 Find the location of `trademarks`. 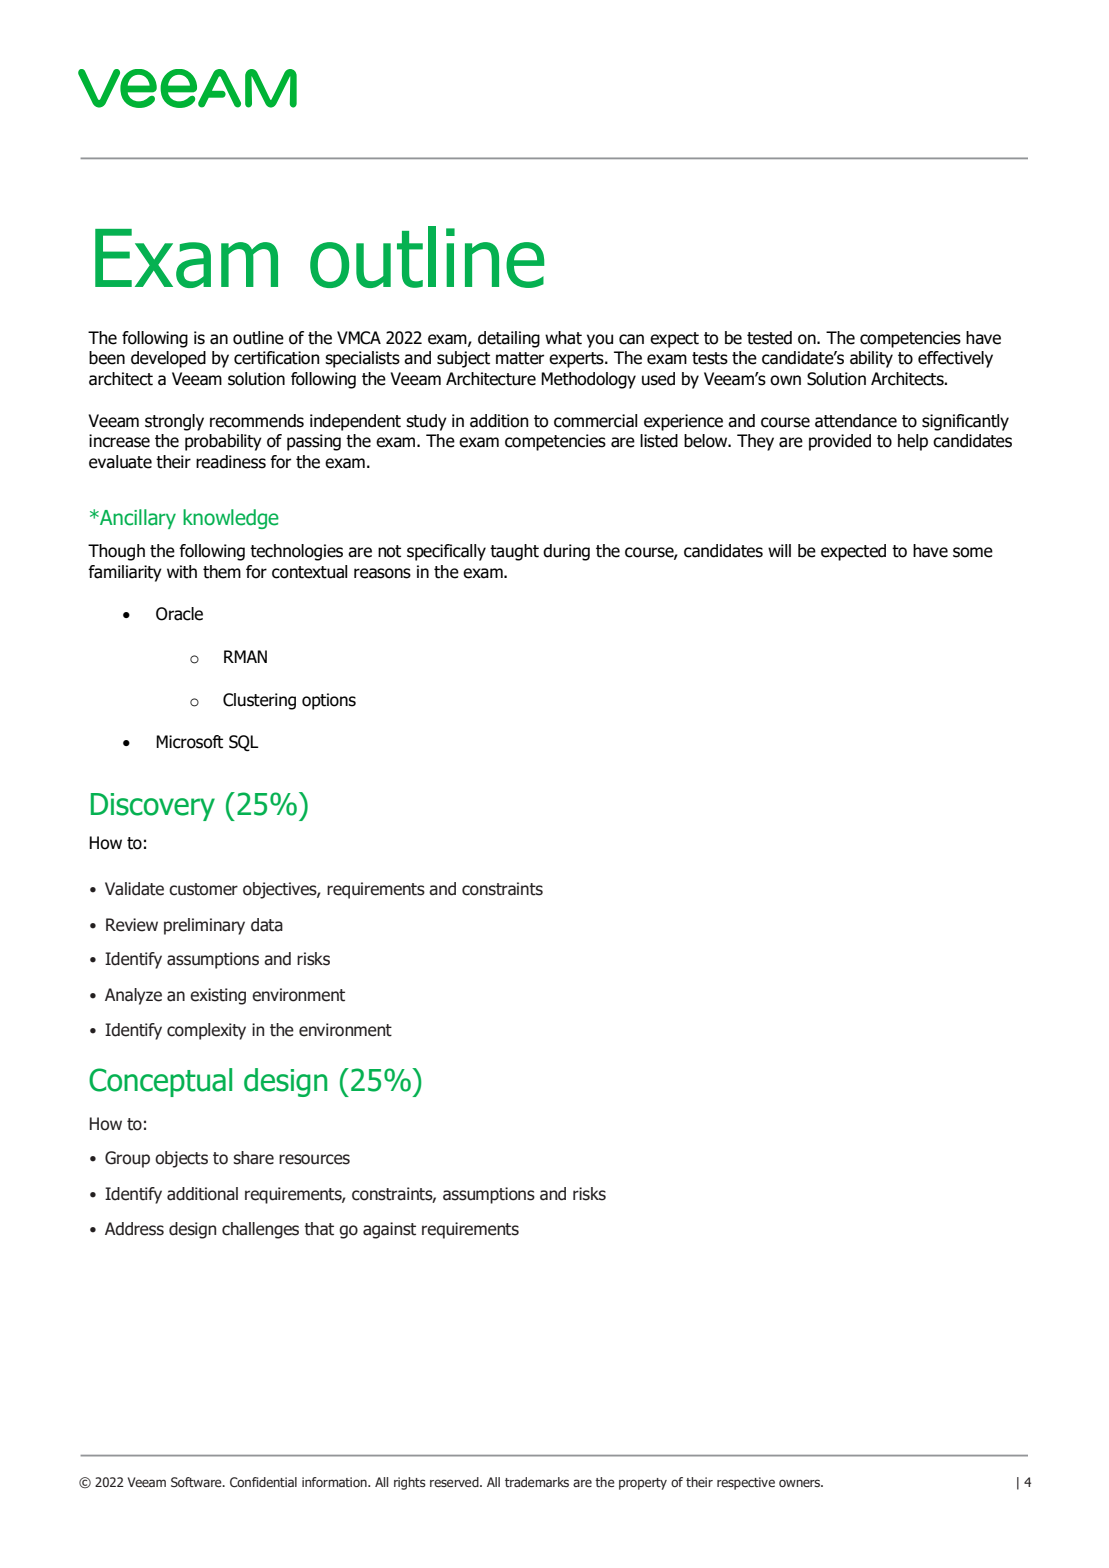

trademarks is located at coordinates (537, 1482).
